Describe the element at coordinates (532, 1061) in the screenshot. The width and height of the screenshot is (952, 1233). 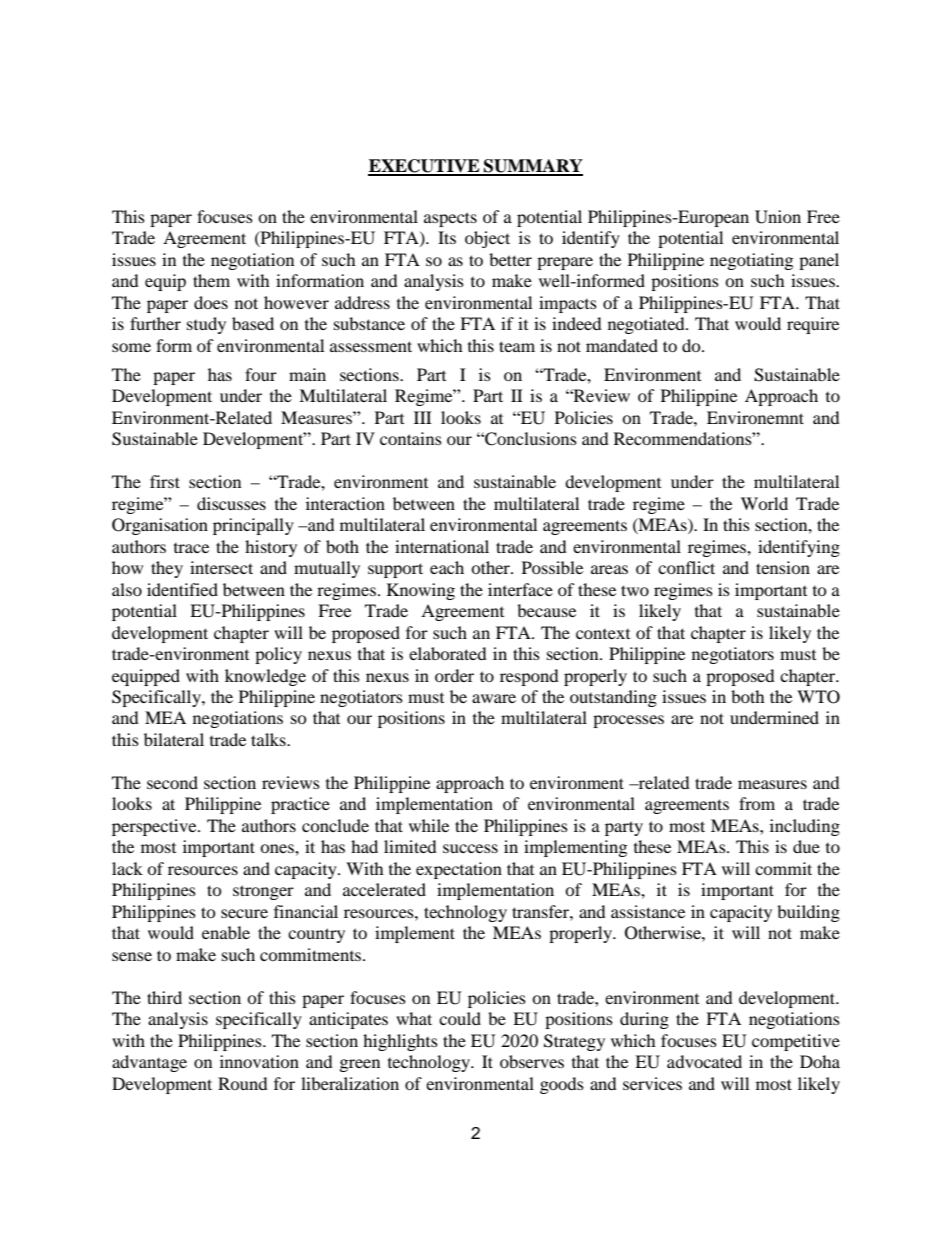
I see `observes` at that location.
